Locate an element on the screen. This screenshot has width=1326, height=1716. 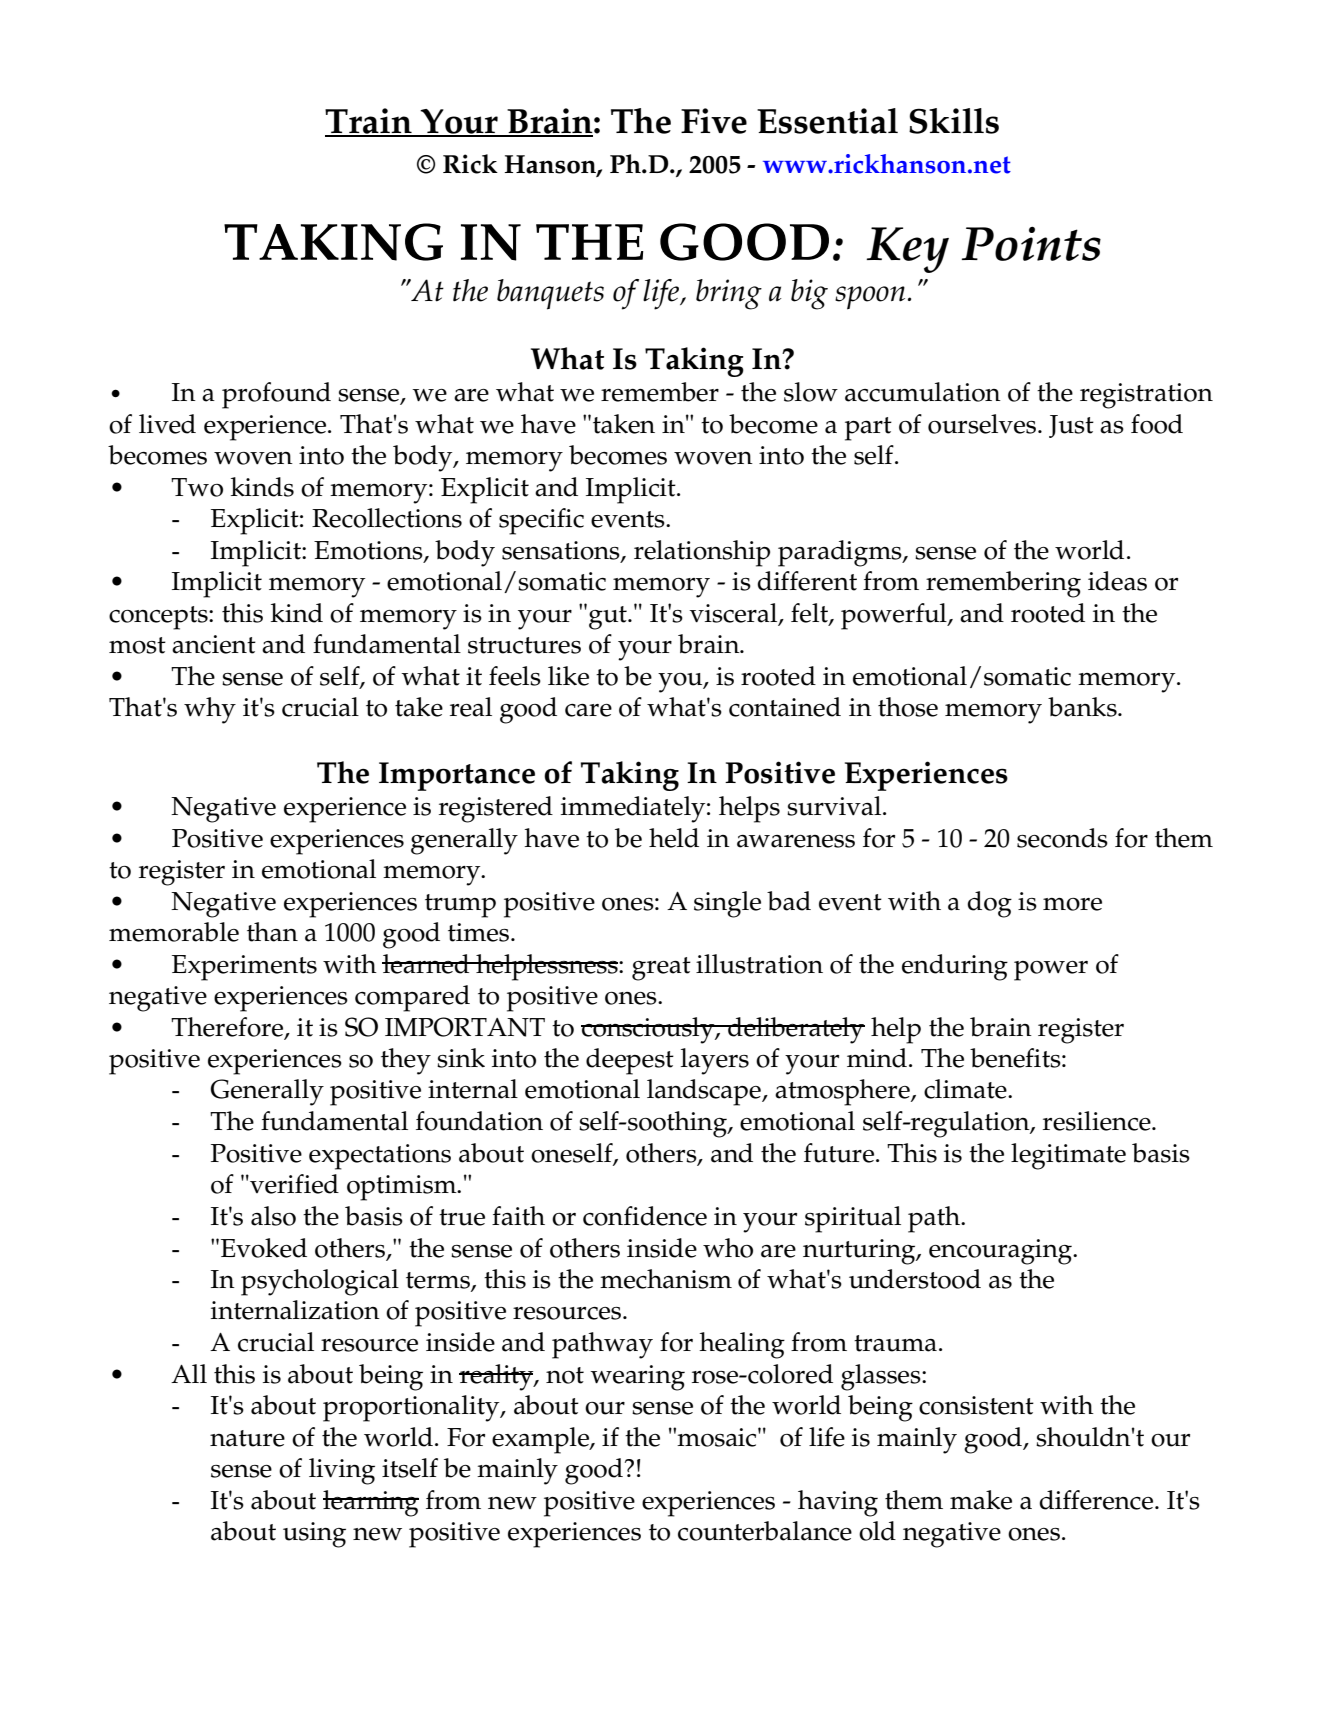
resilience is located at coordinates (1098, 1121).
